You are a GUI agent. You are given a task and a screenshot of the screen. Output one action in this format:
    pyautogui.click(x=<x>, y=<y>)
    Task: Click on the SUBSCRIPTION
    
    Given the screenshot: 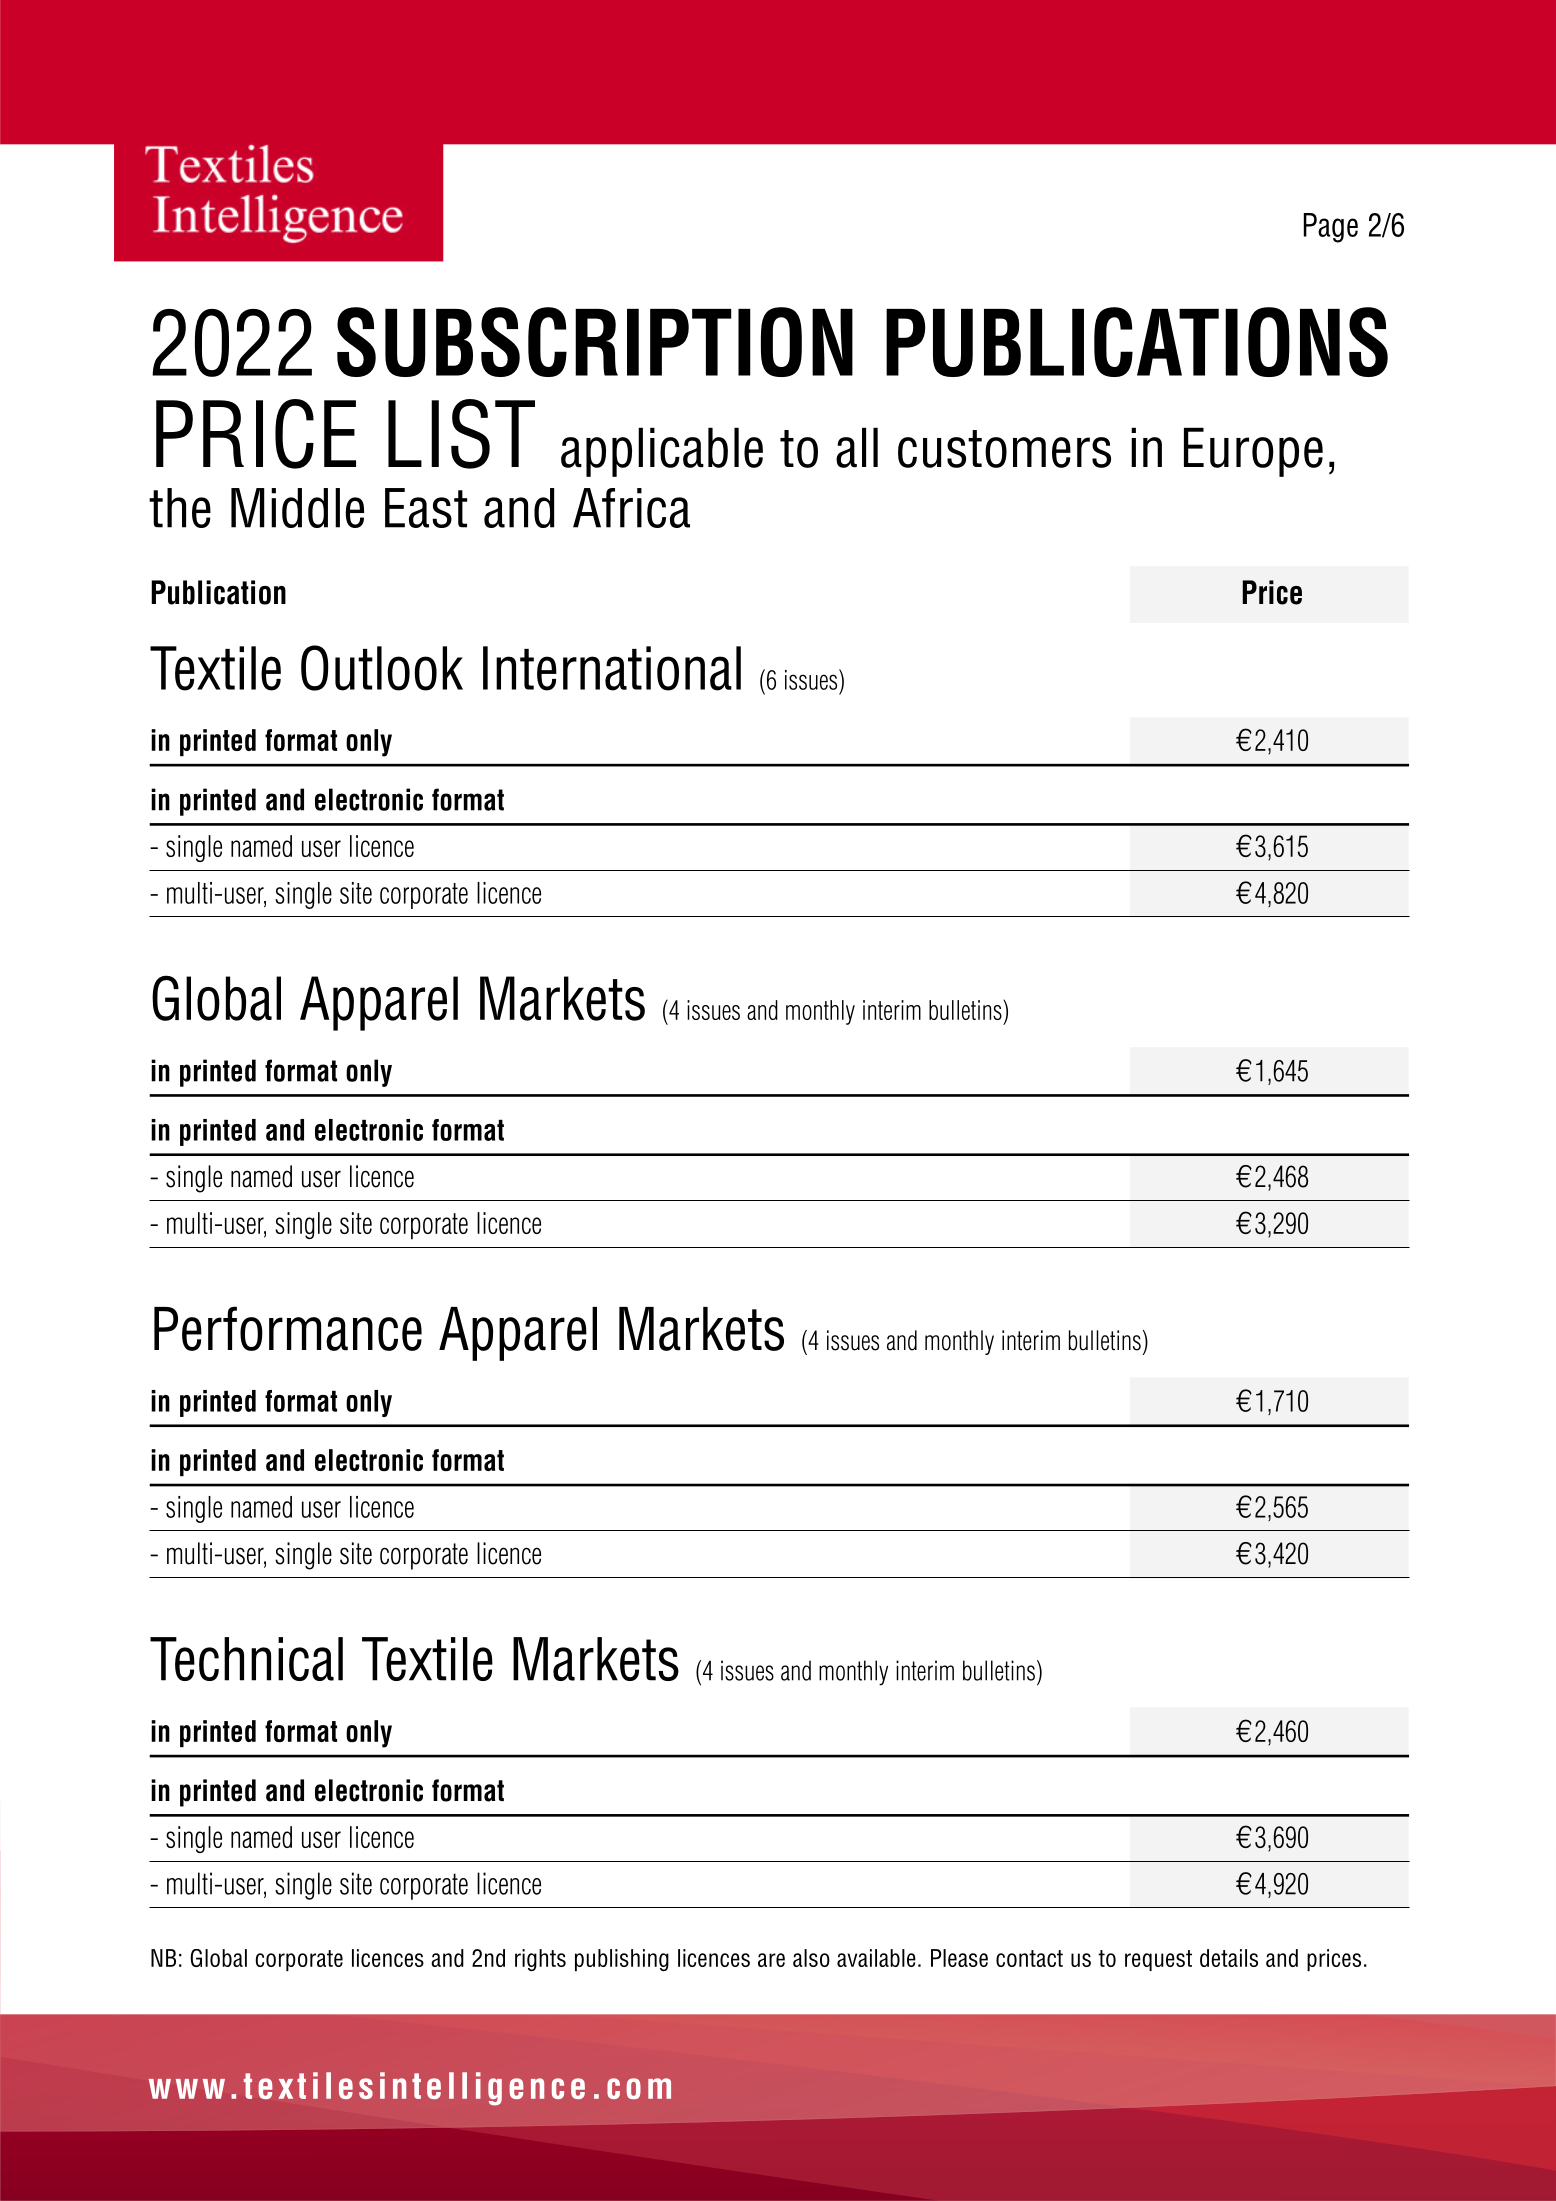 What is the action you would take?
    pyautogui.click(x=595, y=342)
